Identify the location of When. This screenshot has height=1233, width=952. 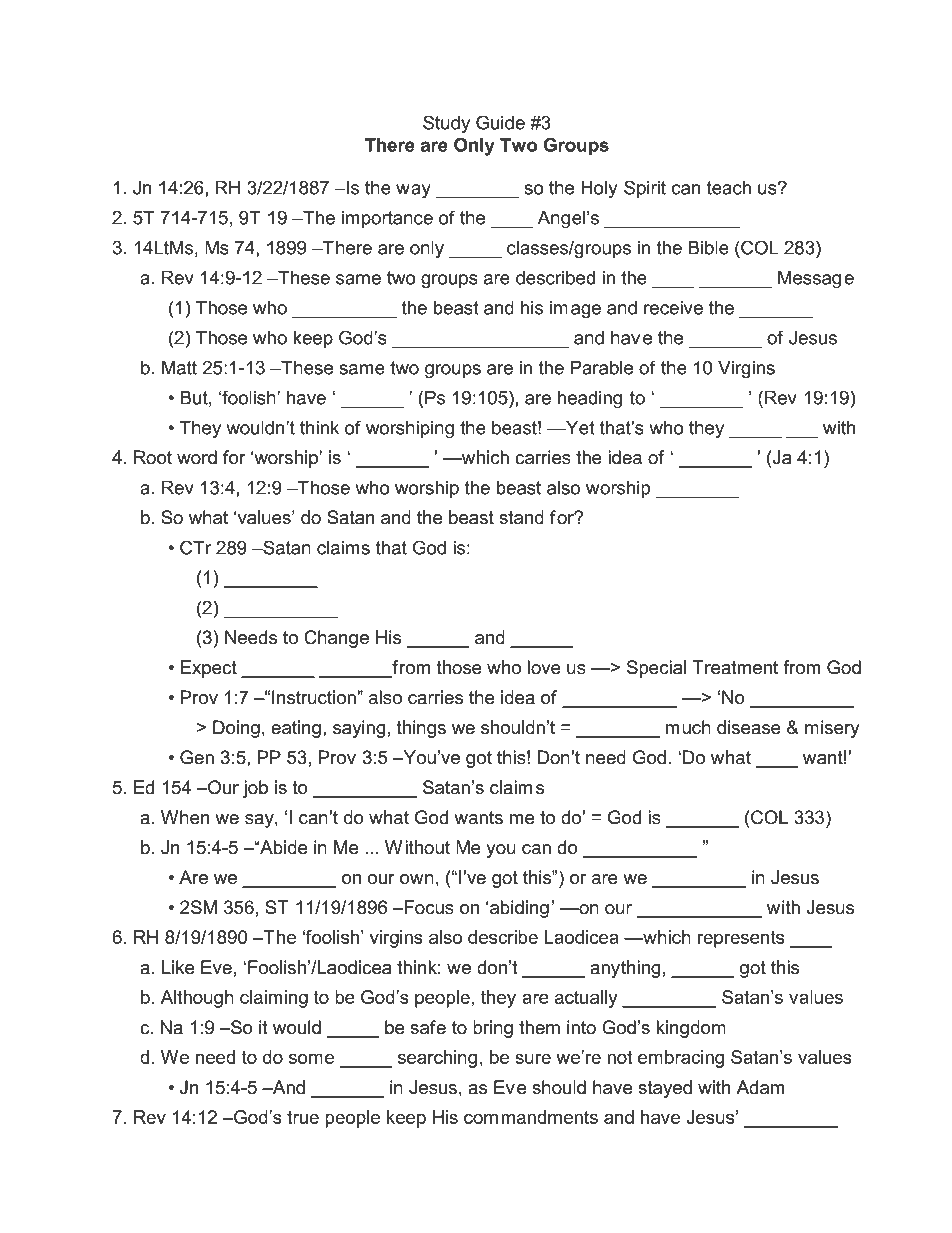
(185, 817).
